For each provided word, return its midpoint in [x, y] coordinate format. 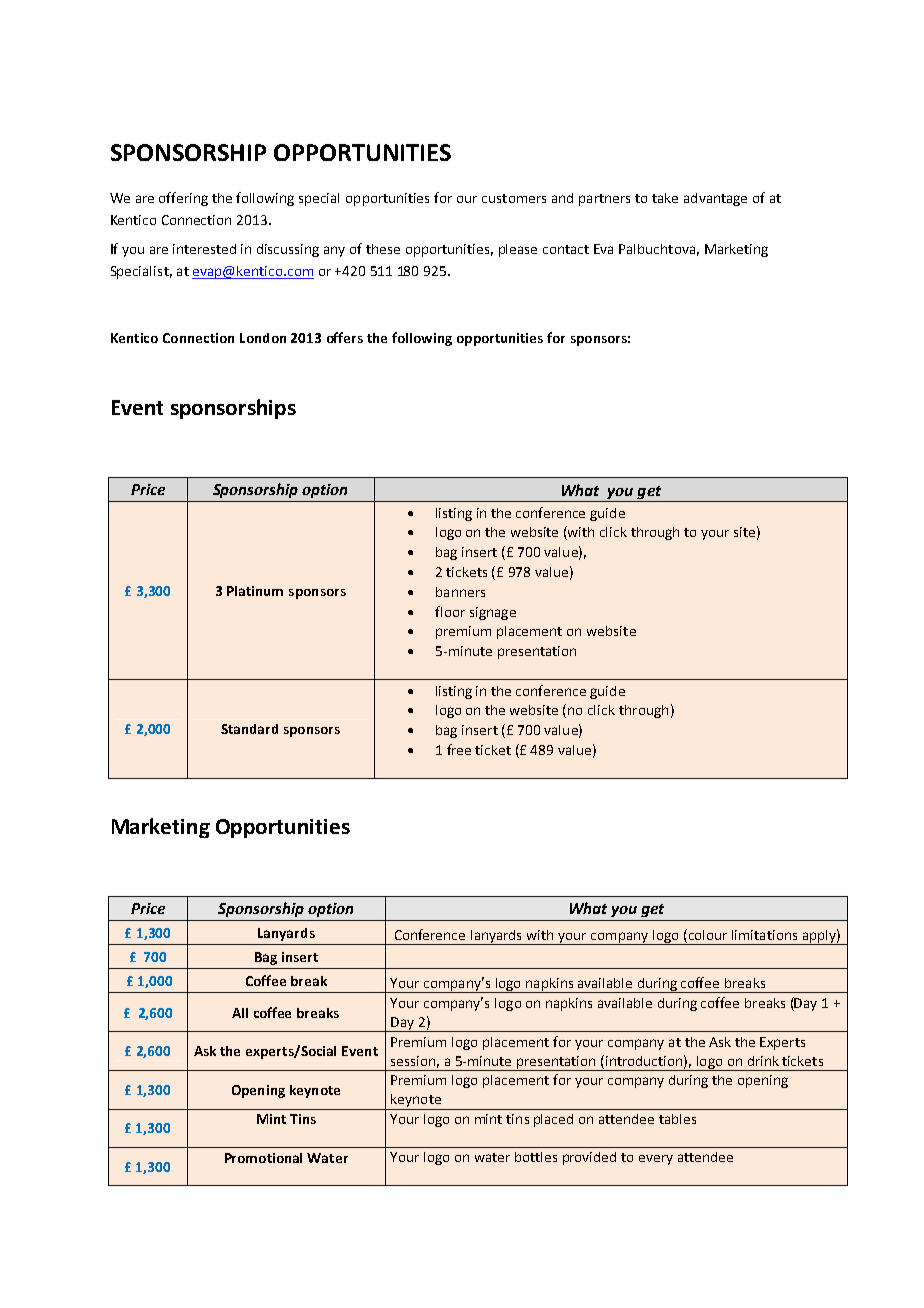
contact [566, 249]
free [459, 749]
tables [677, 1119]
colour [706, 936]
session [413, 1061]
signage [493, 613]
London [263, 338]
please [518, 250]
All [240, 1013]
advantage [715, 199]
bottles [536, 1157]
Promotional [263, 1158]
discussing [288, 250]
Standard [249, 729]
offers [345, 337]
